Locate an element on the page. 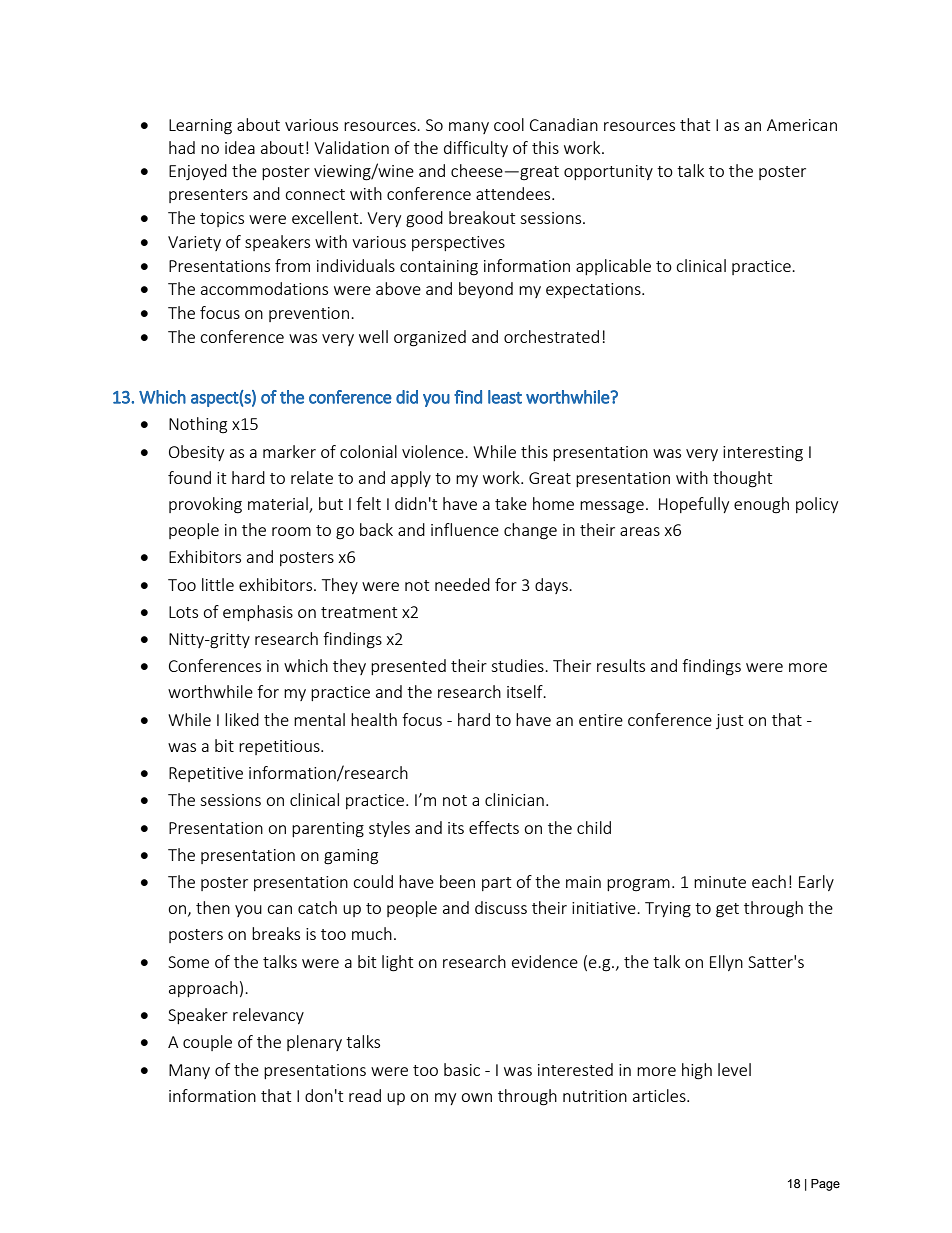  own is located at coordinates (476, 1097).
